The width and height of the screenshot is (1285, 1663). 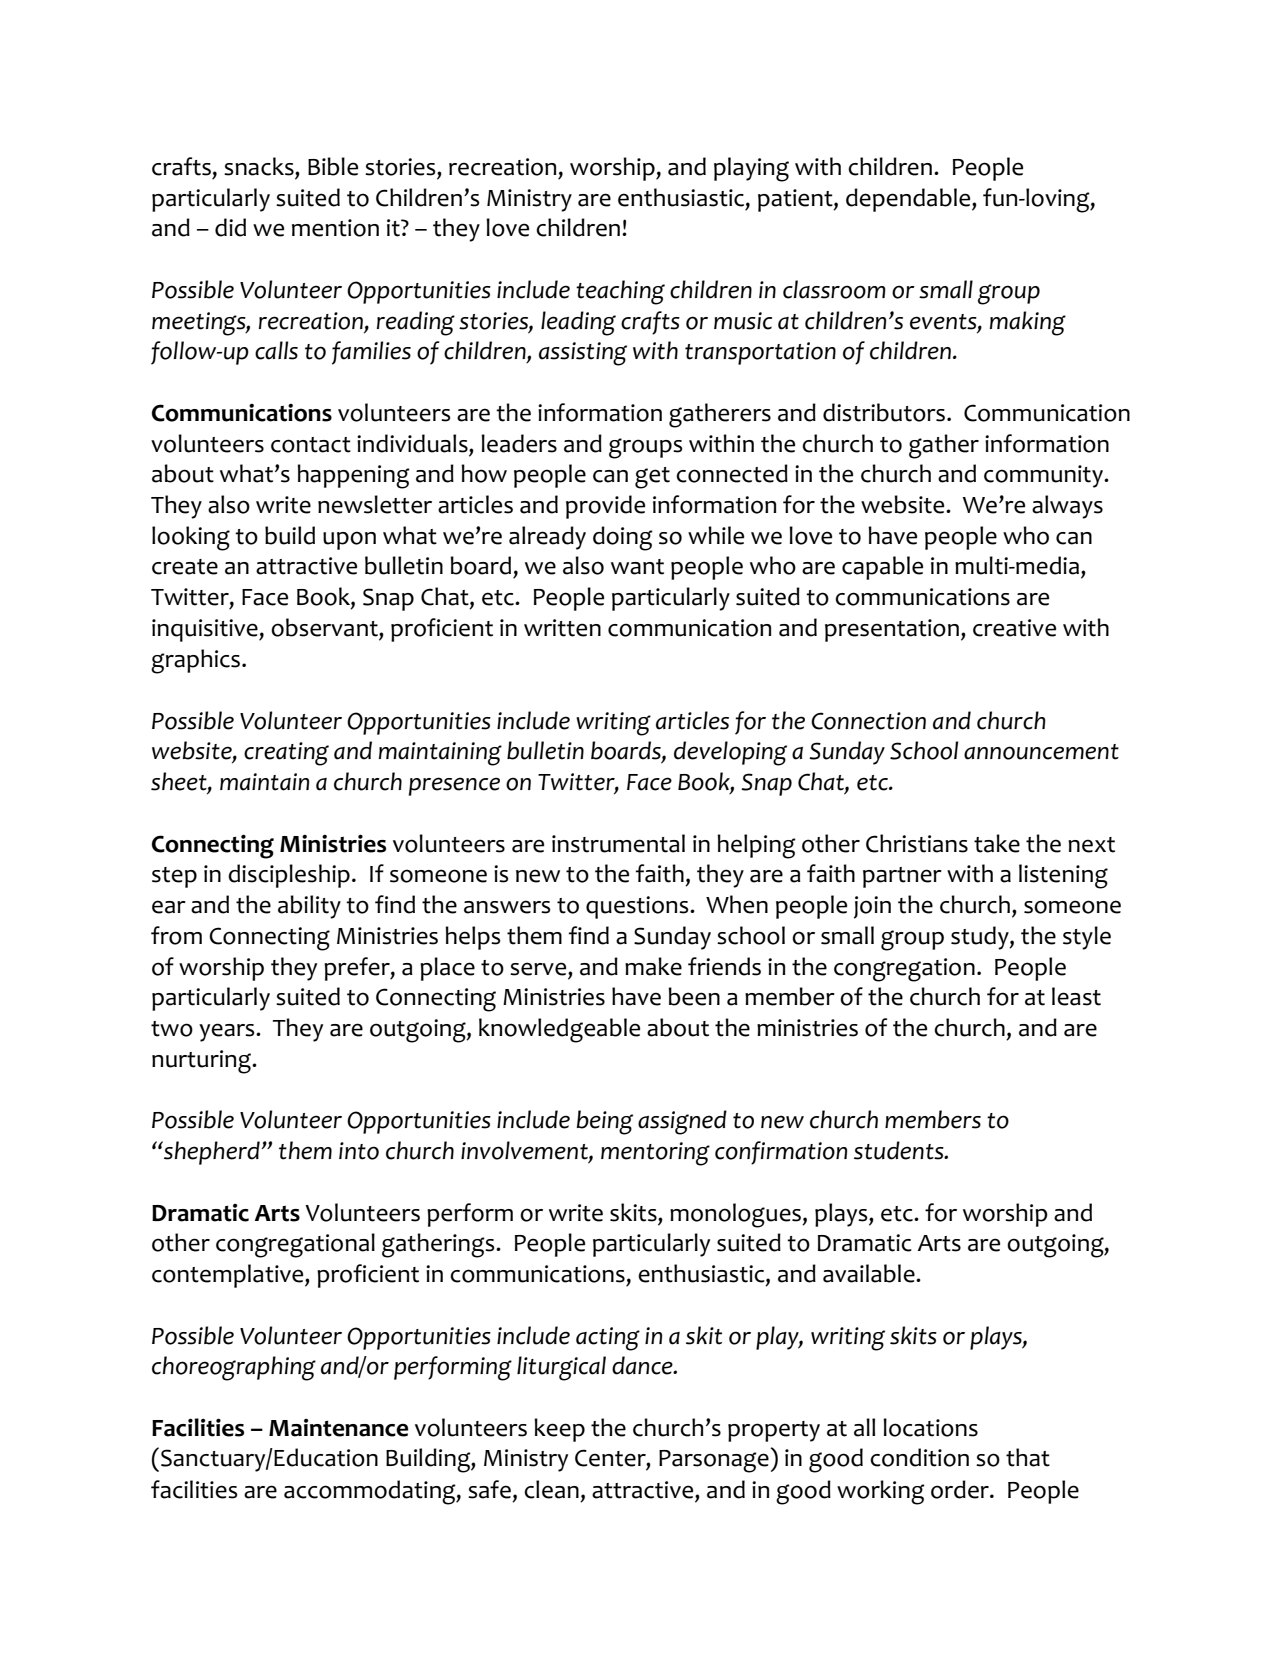 What do you see at coordinates (338, 1428) in the screenshot?
I see `Maintenance` at bounding box center [338, 1428].
